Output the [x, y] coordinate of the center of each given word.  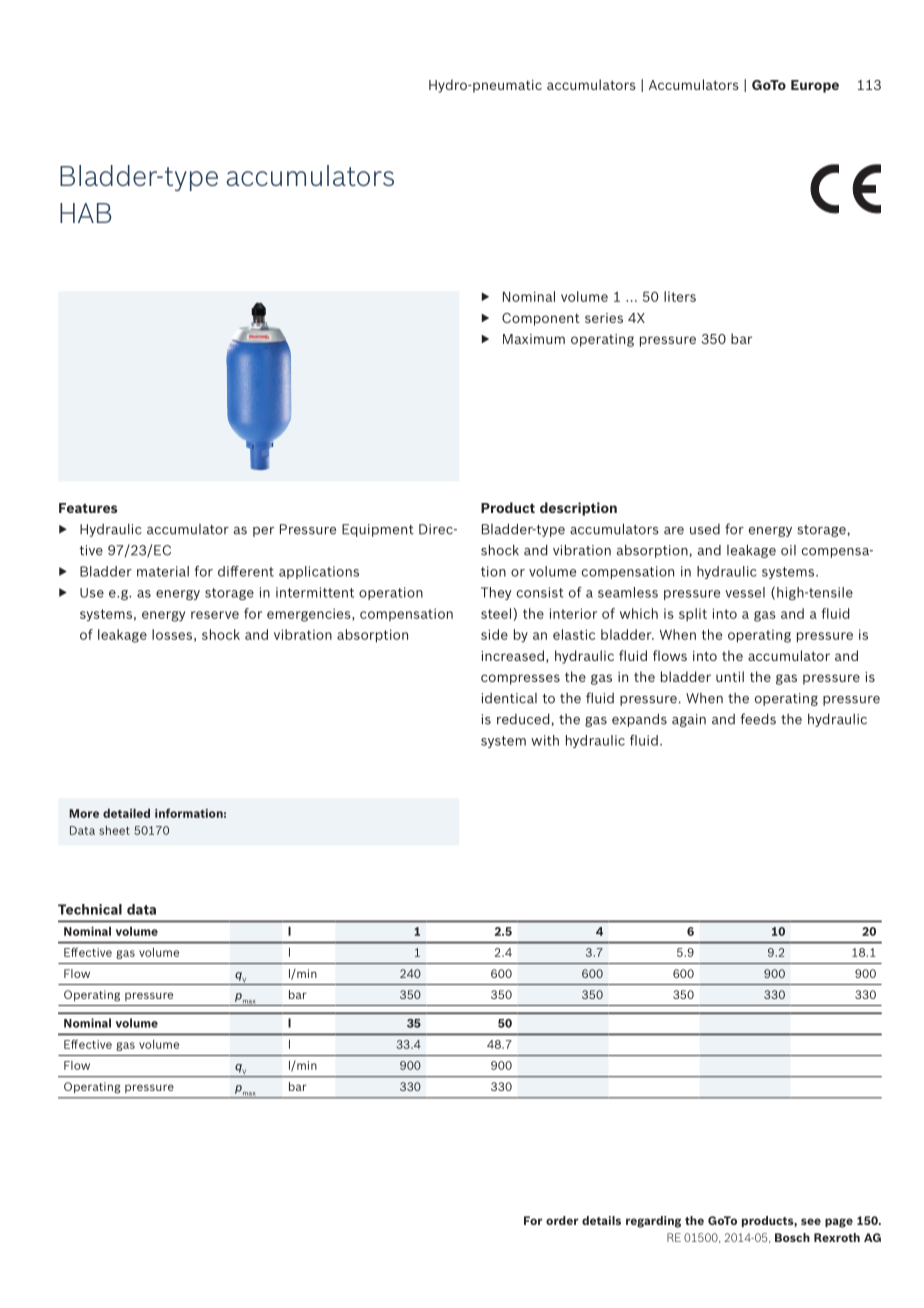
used [705, 529]
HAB [86, 213]
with [545, 740]
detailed [126, 813]
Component [541, 319]
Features [88, 508]
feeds [758, 719]
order [562, 1220]
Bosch [792, 1237]
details [601, 1220]
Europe [815, 86]
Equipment [378, 530]
